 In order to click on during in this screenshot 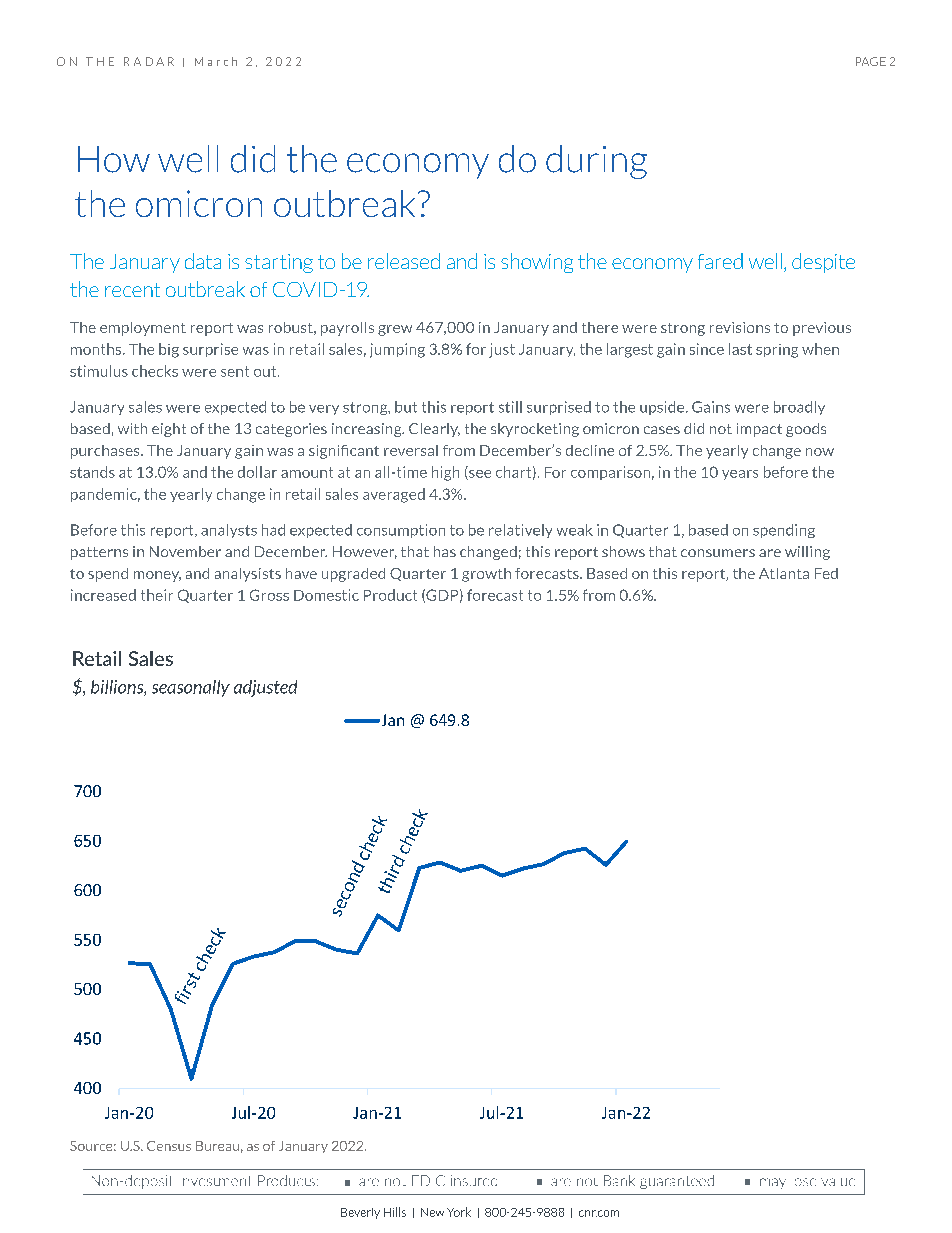, I will do `click(596, 162)`.
